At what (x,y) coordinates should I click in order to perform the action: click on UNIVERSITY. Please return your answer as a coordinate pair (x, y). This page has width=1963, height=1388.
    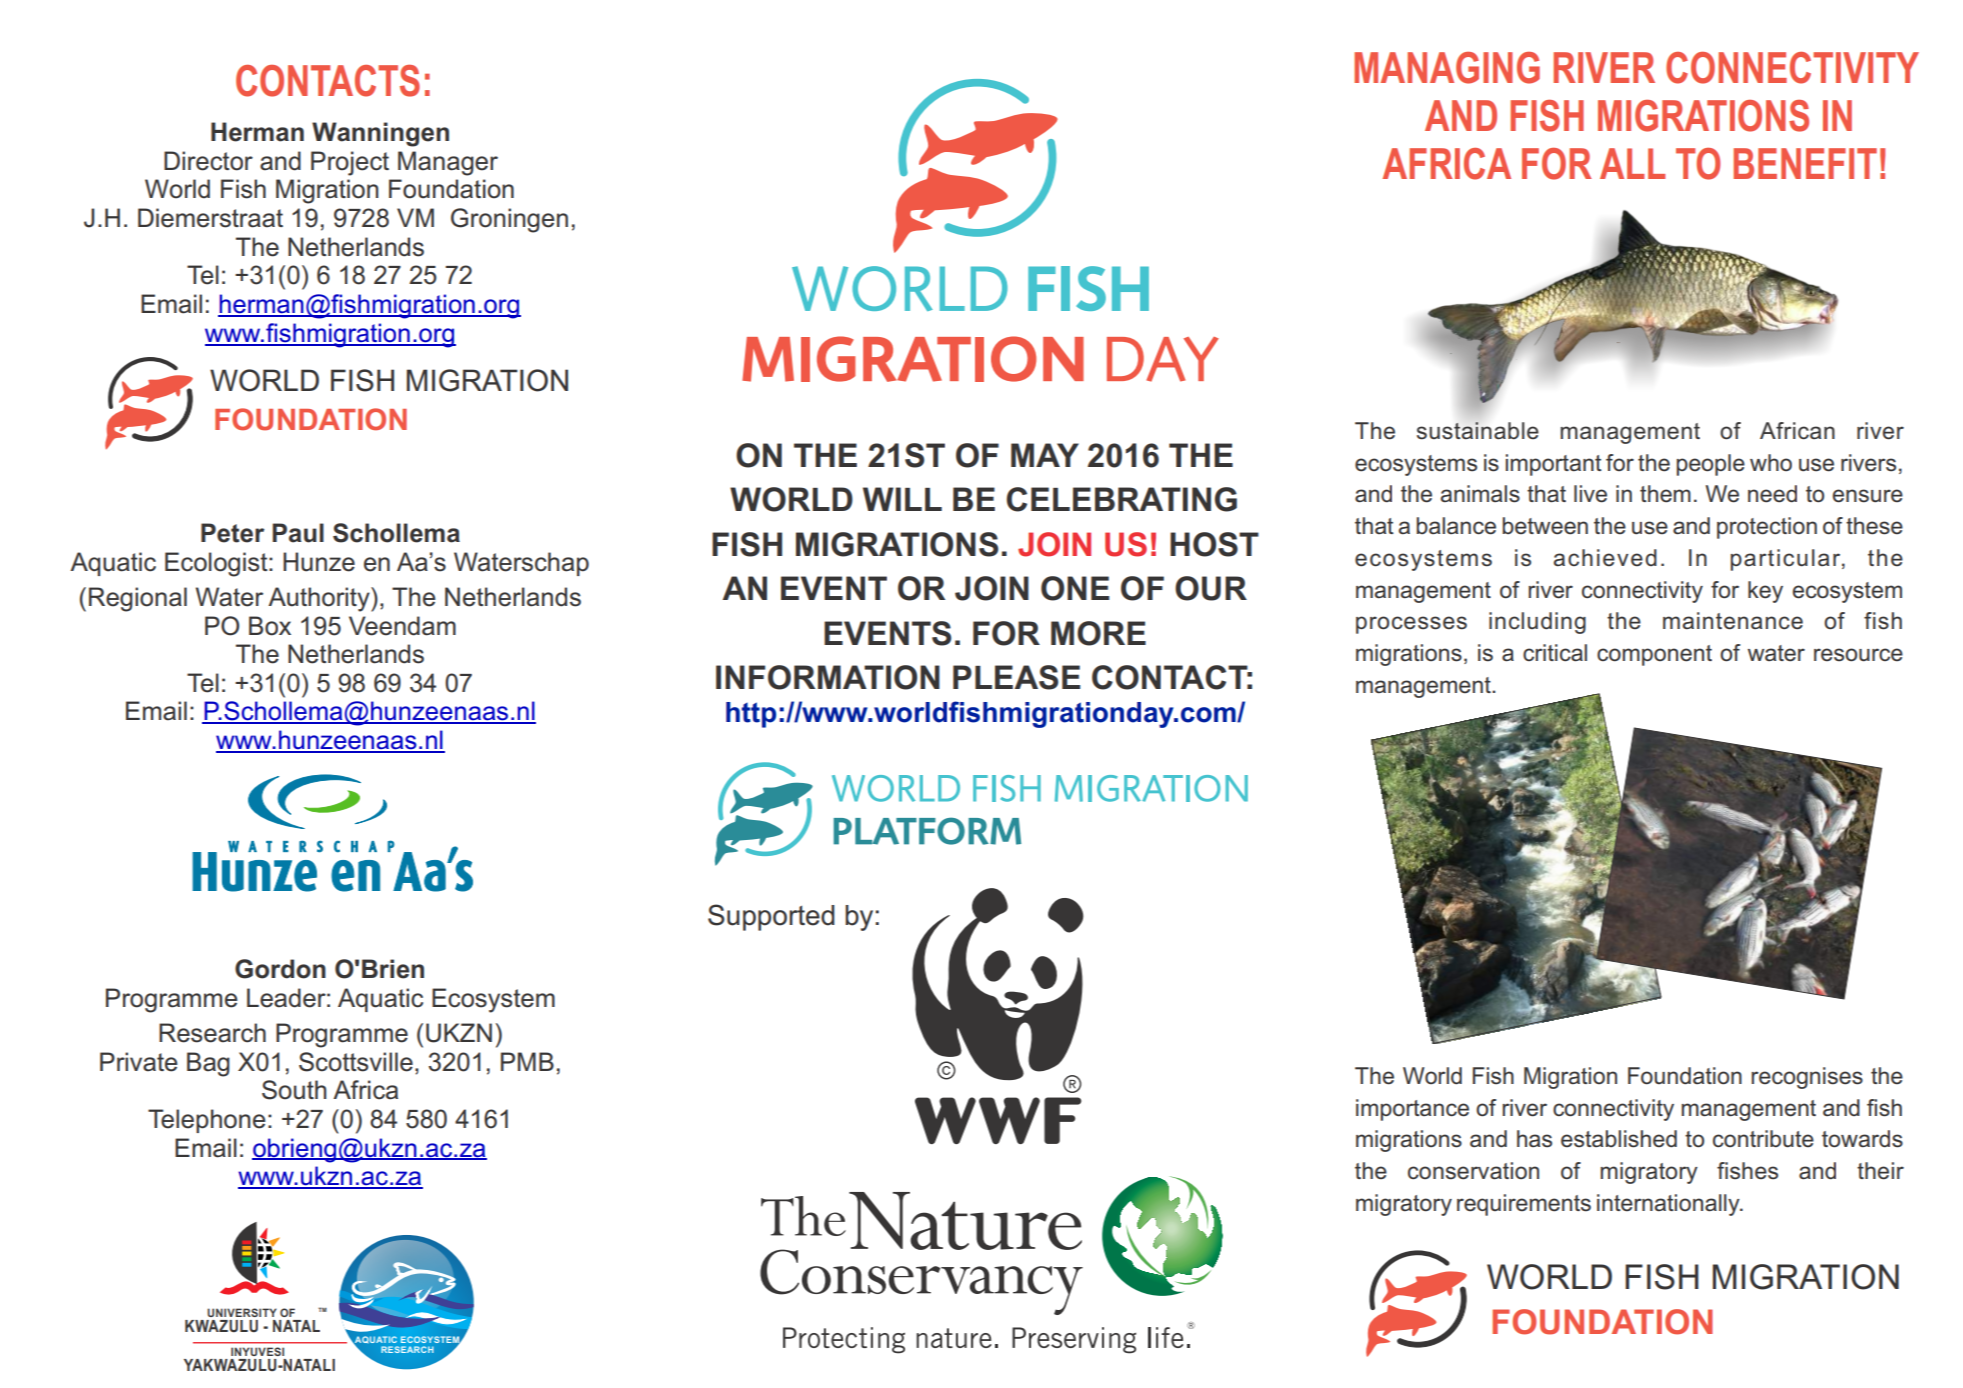
    Looking at the image, I should click on (242, 1312).
